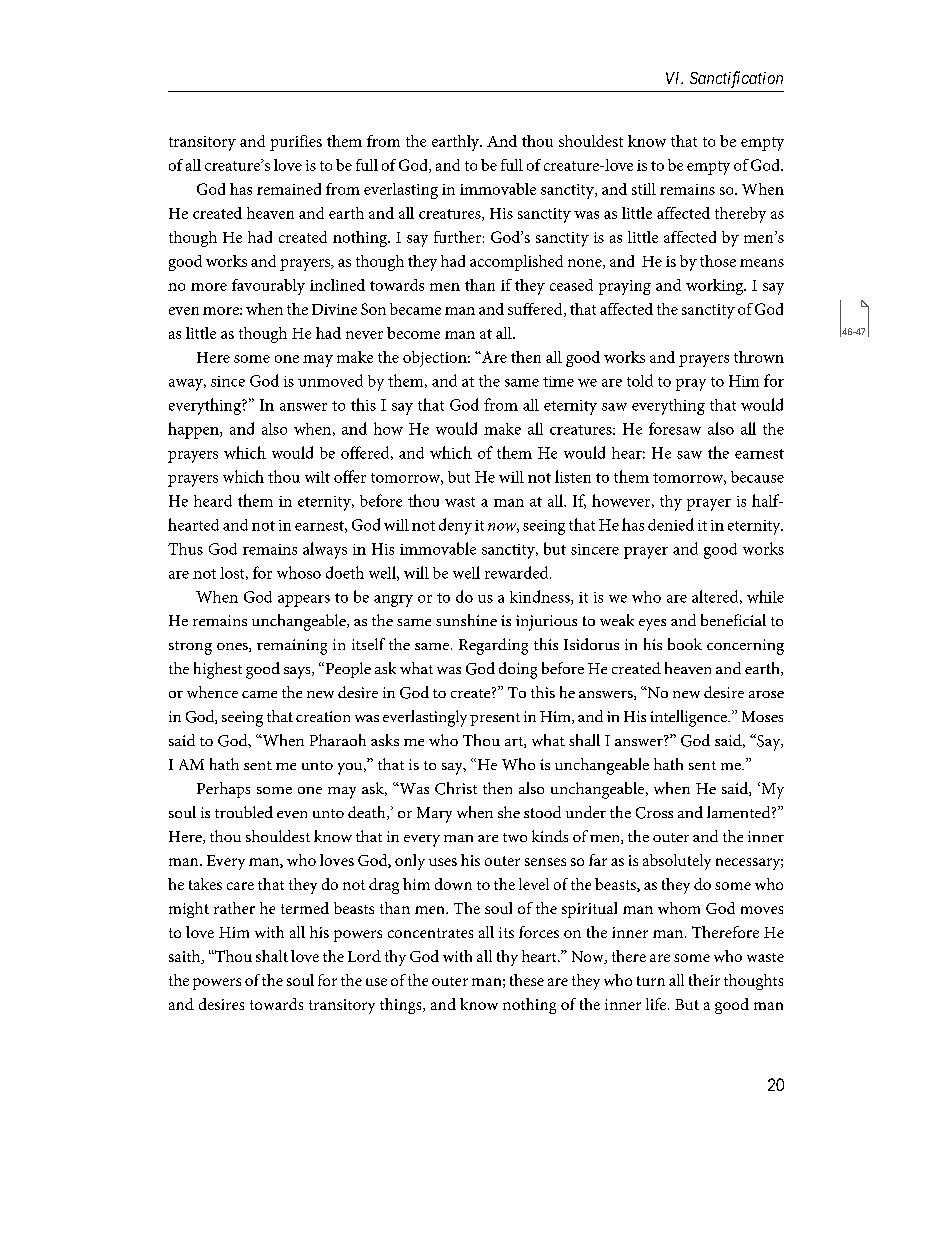 The width and height of the page is (952, 1233). What do you see at coordinates (299, 572) in the page?
I see `whoso` at bounding box center [299, 572].
